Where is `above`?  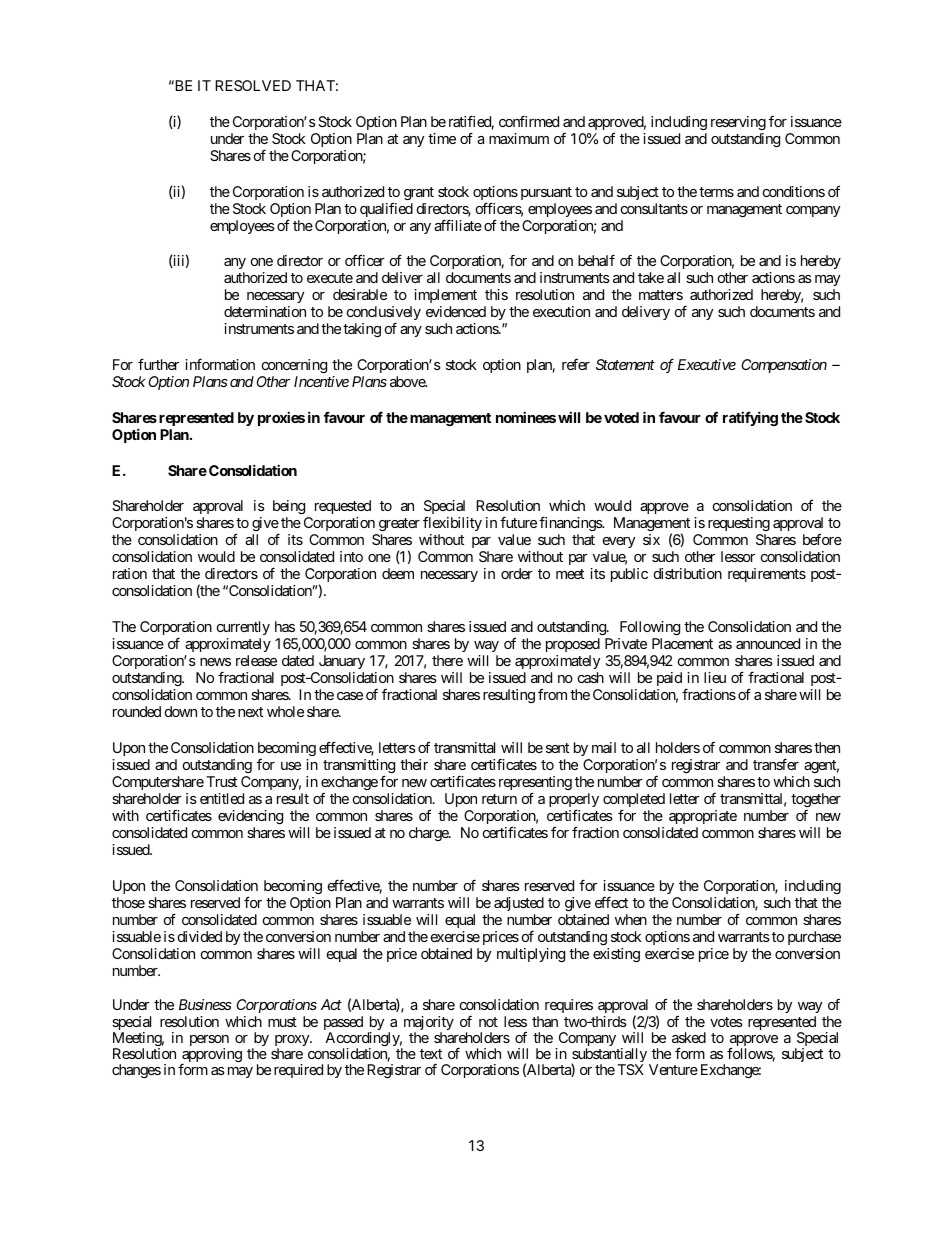
above is located at coordinates (408, 381).
